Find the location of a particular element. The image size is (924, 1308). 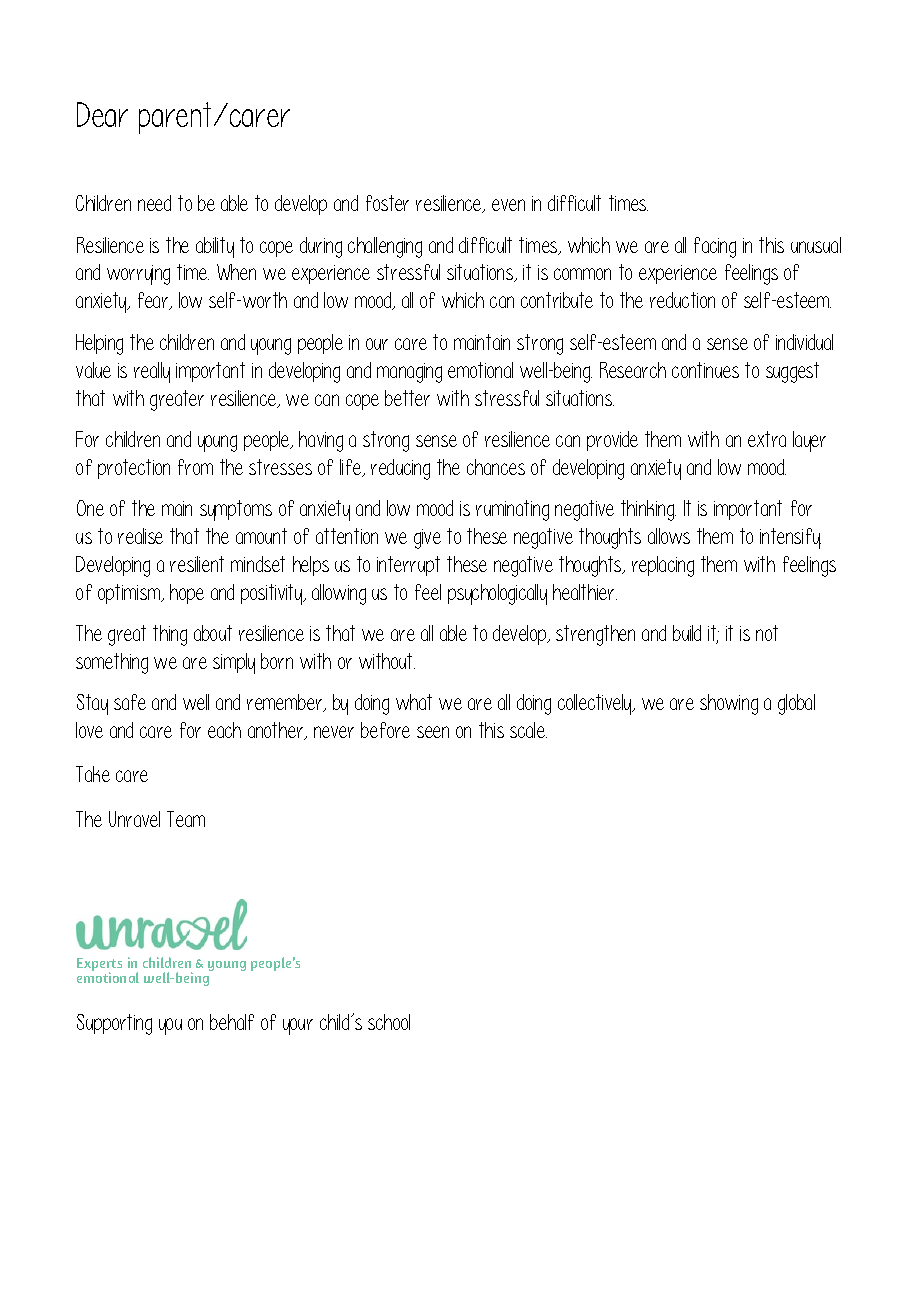

facing is located at coordinates (715, 247).
